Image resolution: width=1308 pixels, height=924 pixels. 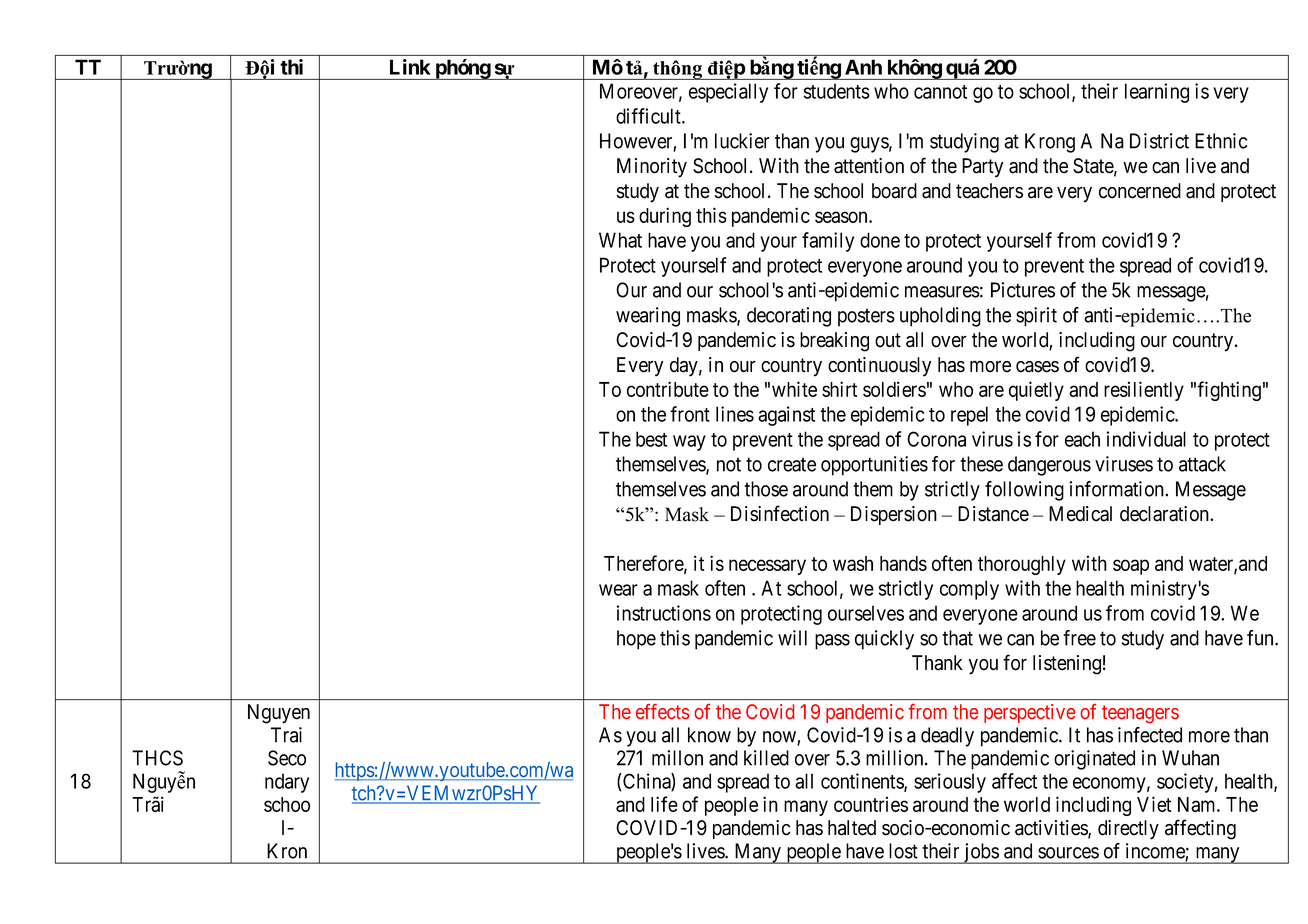 What do you see at coordinates (728, 93) in the screenshot?
I see `especially` at bounding box center [728, 93].
